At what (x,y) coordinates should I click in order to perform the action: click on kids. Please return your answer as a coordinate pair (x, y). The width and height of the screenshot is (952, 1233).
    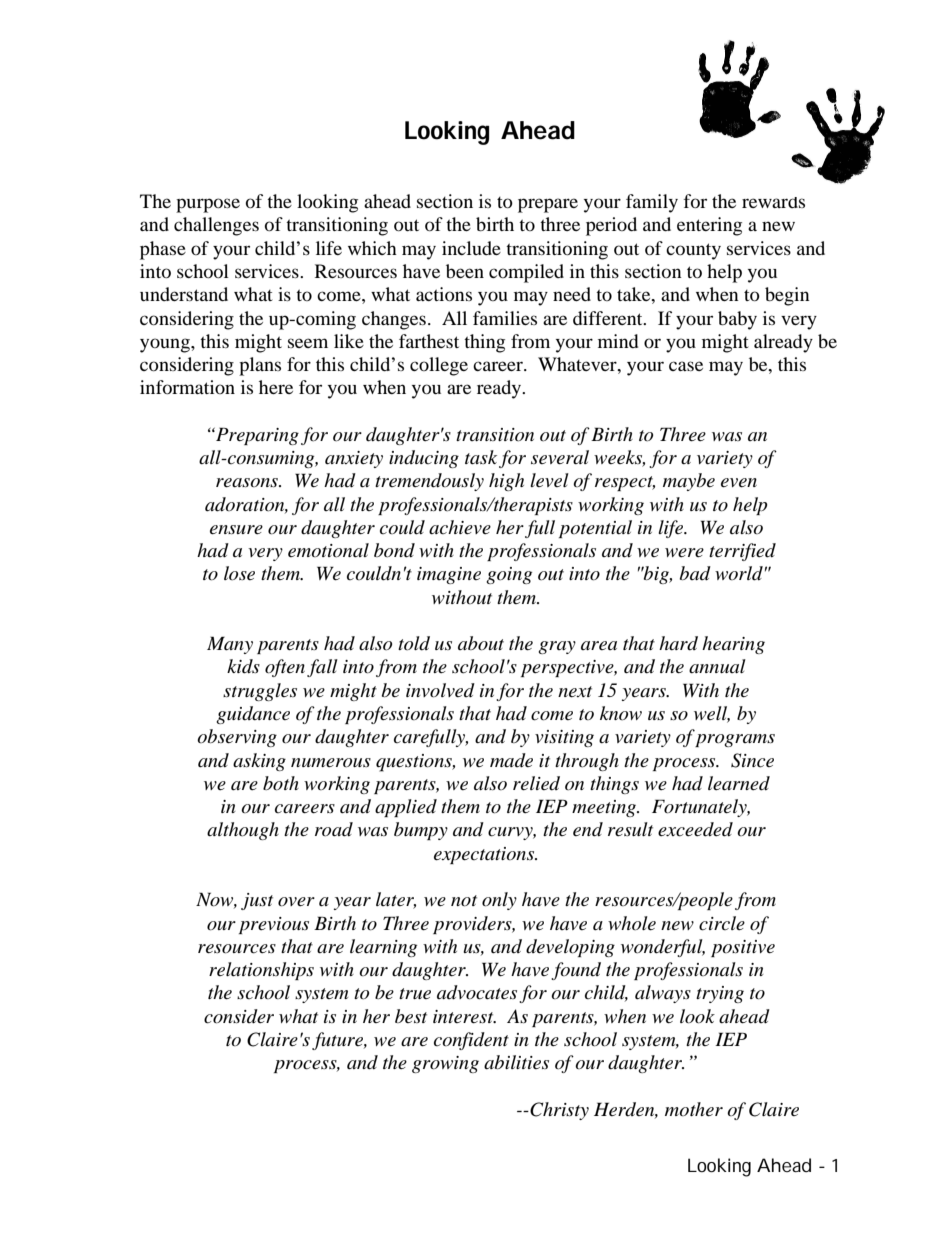
    Looking at the image, I should click on (243, 666).
